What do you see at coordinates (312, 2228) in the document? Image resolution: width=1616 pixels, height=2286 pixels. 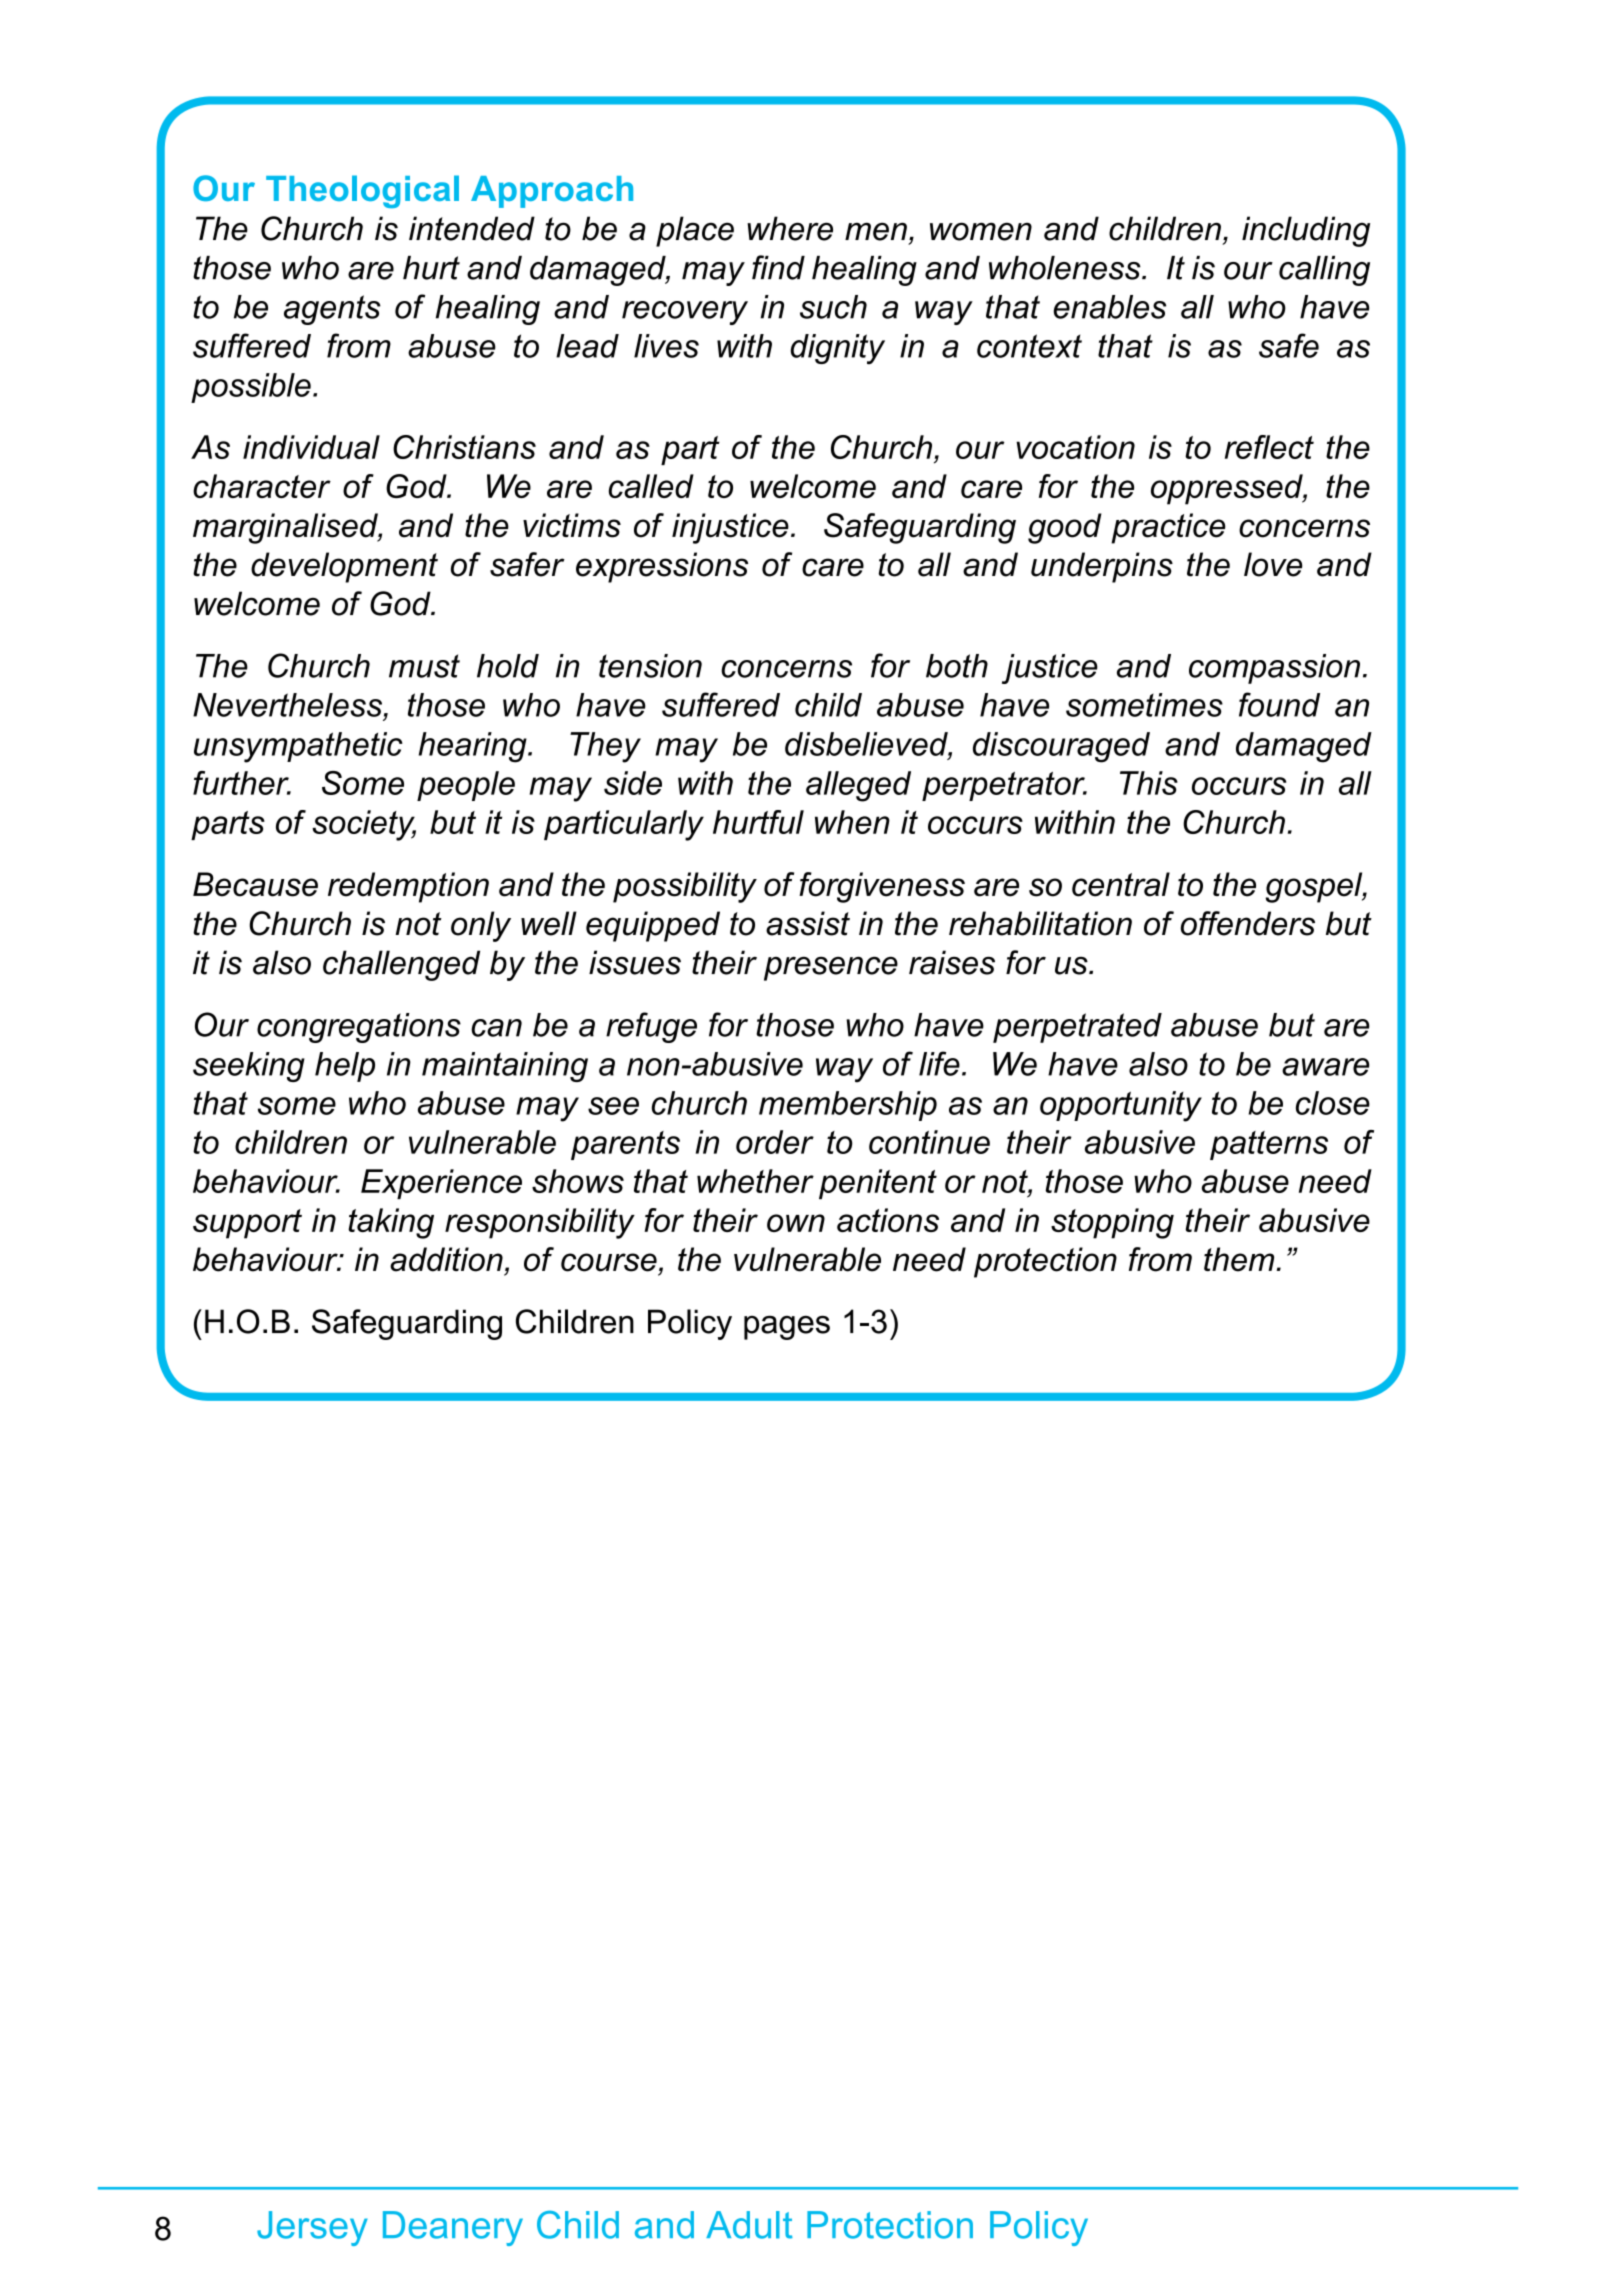 I see `Jersey` at bounding box center [312, 2228].
